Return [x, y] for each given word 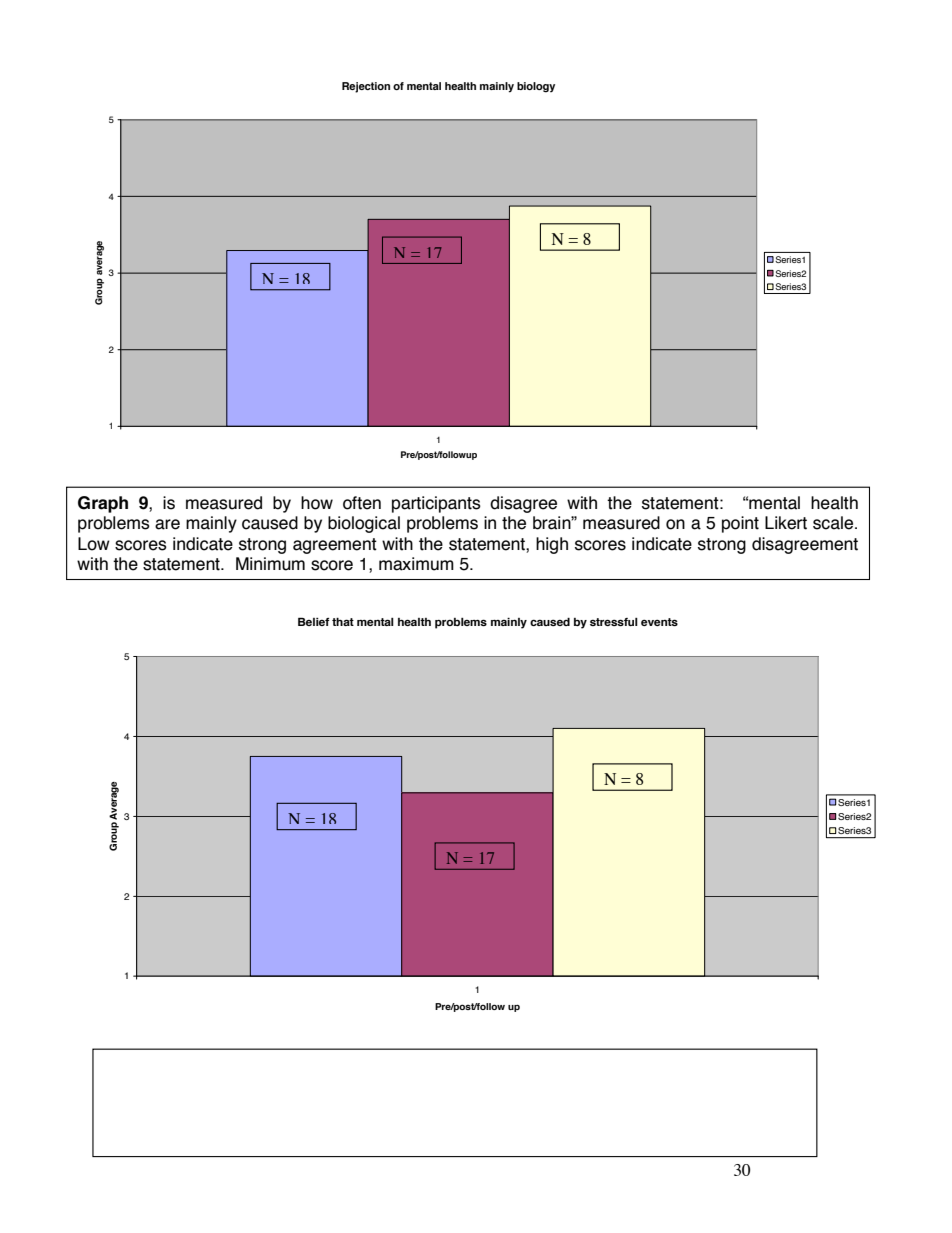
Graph [103, 504]
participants [436, 504]
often [362, 503]
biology [536, 87]
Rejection [366, 87]
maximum [416, 564]
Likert [786, 523]
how [317, 503]
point [740, 524]
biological [364, 524]
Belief [313, 621]
